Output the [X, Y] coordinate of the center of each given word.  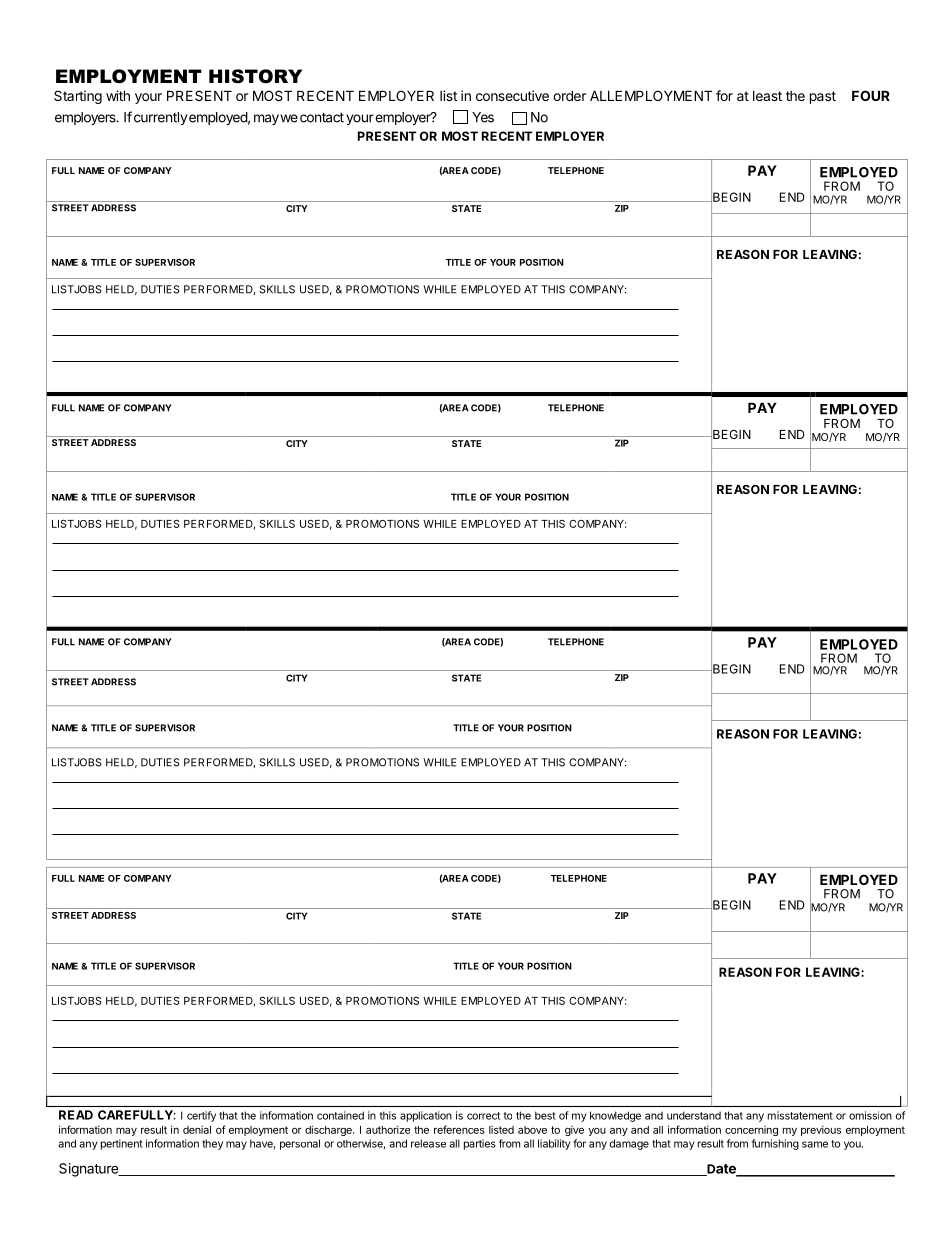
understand [694, 1115]
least [767, 96]
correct [483, 1116]
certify [201, 1116]
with [118, 95]
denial [197, 1130]
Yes [483, 117]
